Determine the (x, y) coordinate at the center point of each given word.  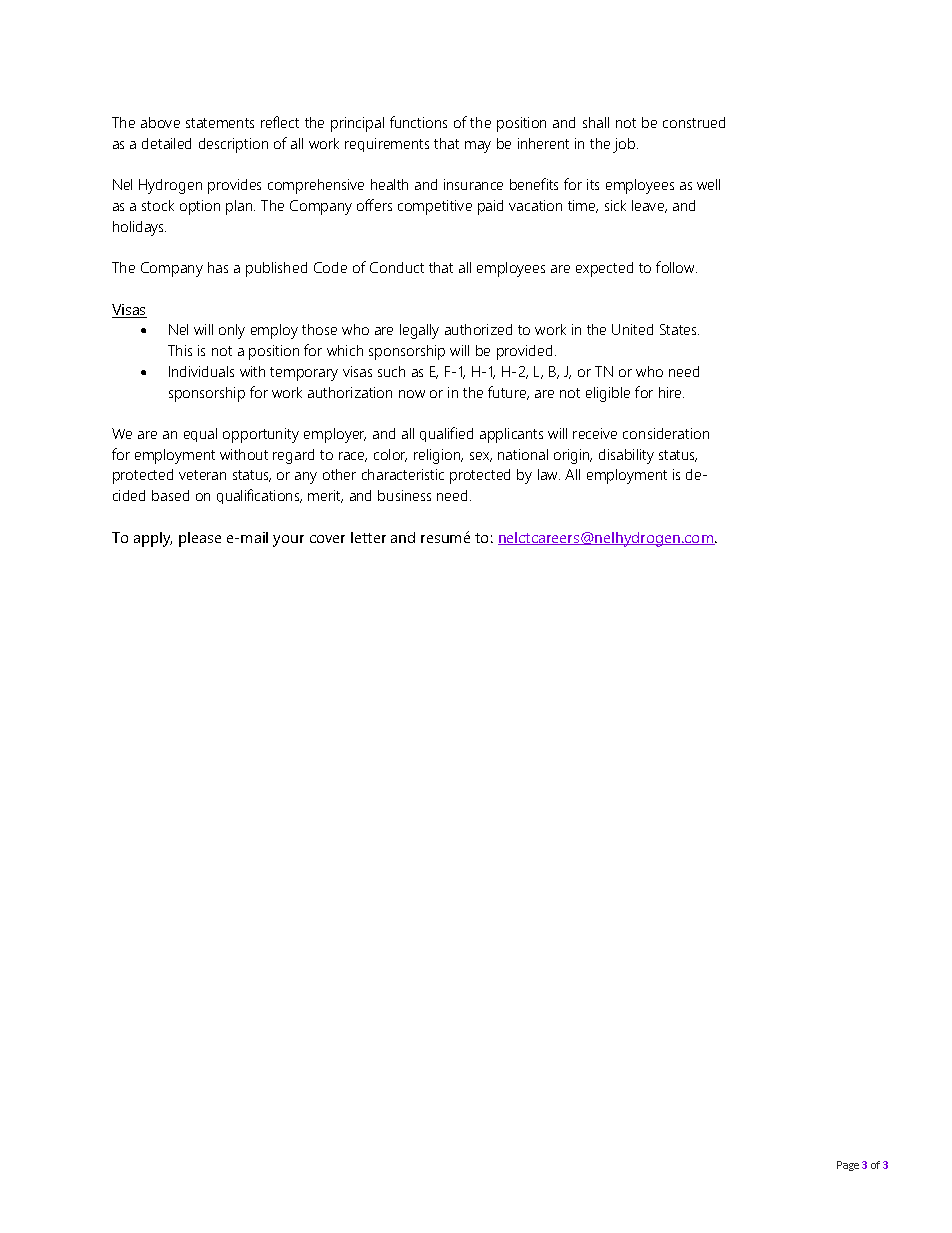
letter (368, 537)
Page (848, 1166)
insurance (473, 184)
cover (327, 539)
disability (626, 456)
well (708, 184)
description (233, 145)
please (200, 539)
